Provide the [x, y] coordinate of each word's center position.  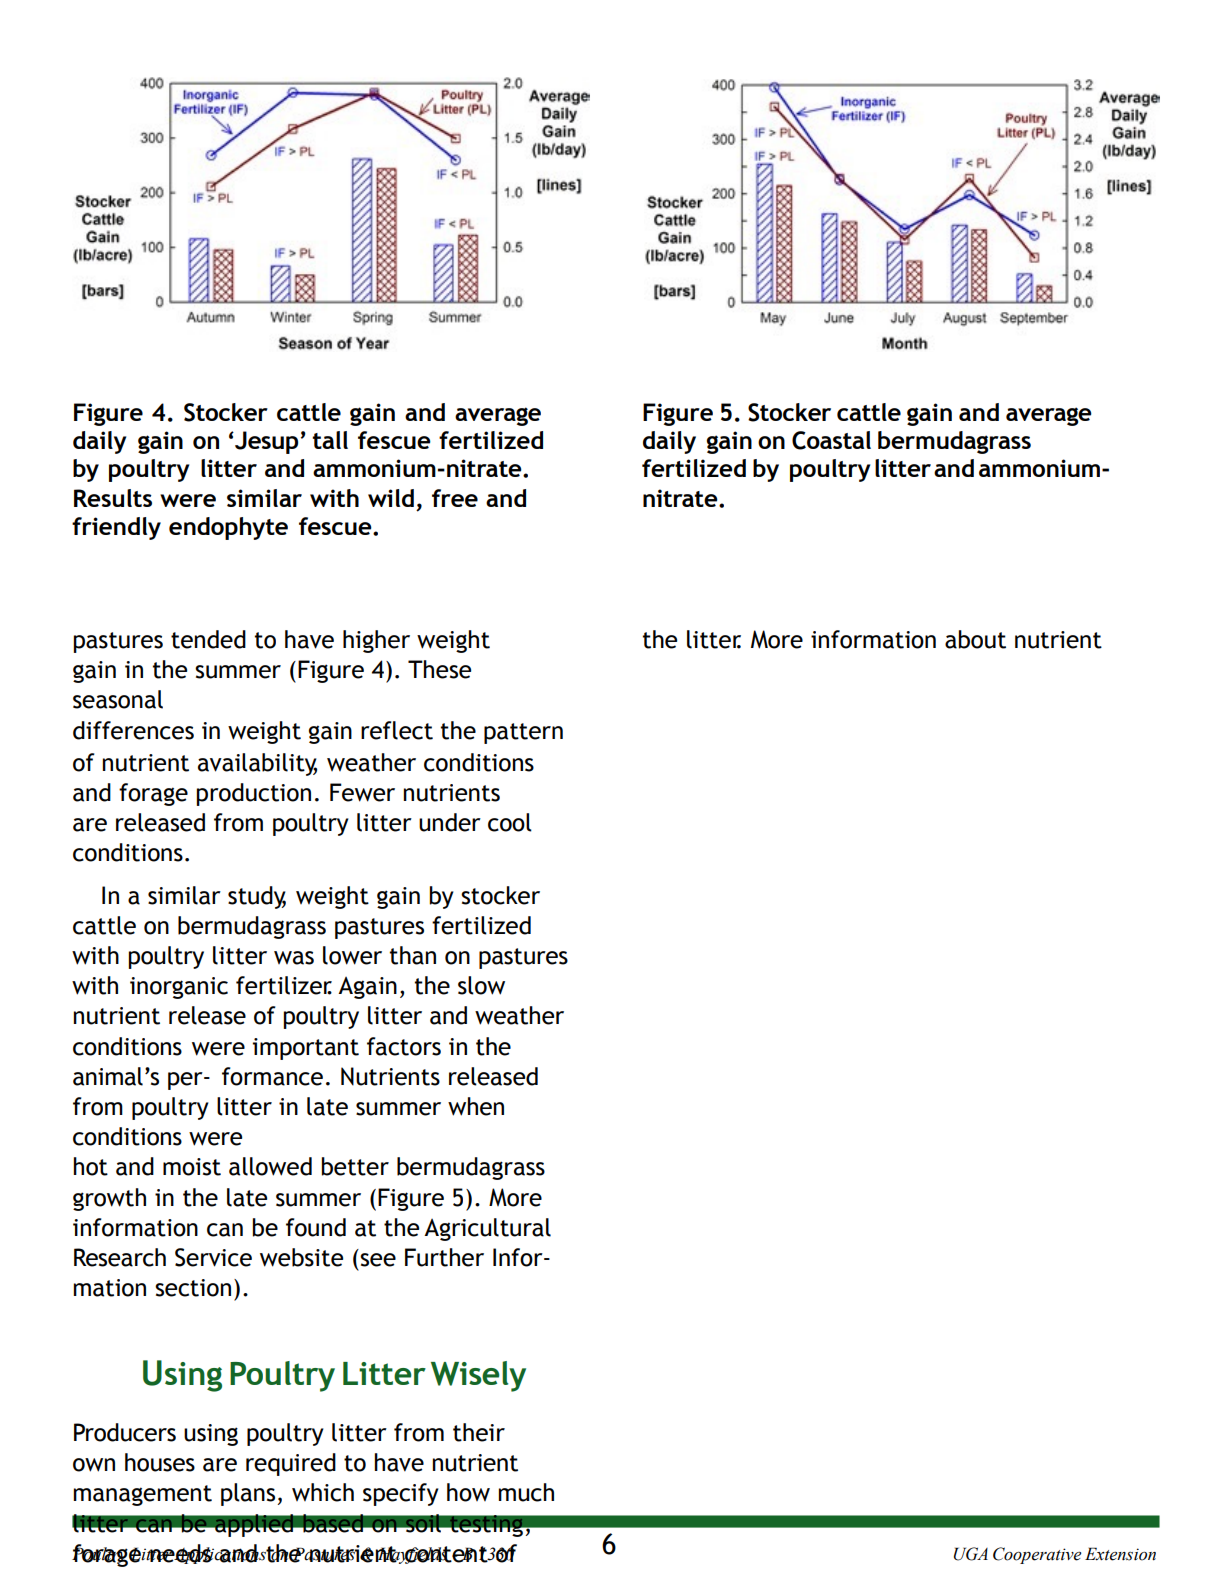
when [476, 1106]
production [254, 794]
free [455, 498]
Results [113, 498]
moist [192, 1167]
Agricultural [487, 1229]
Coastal [831, 440]
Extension [1120, 1554]
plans [249, 1494]
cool [510, 822]
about [975, 639]
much [526, 1492]
